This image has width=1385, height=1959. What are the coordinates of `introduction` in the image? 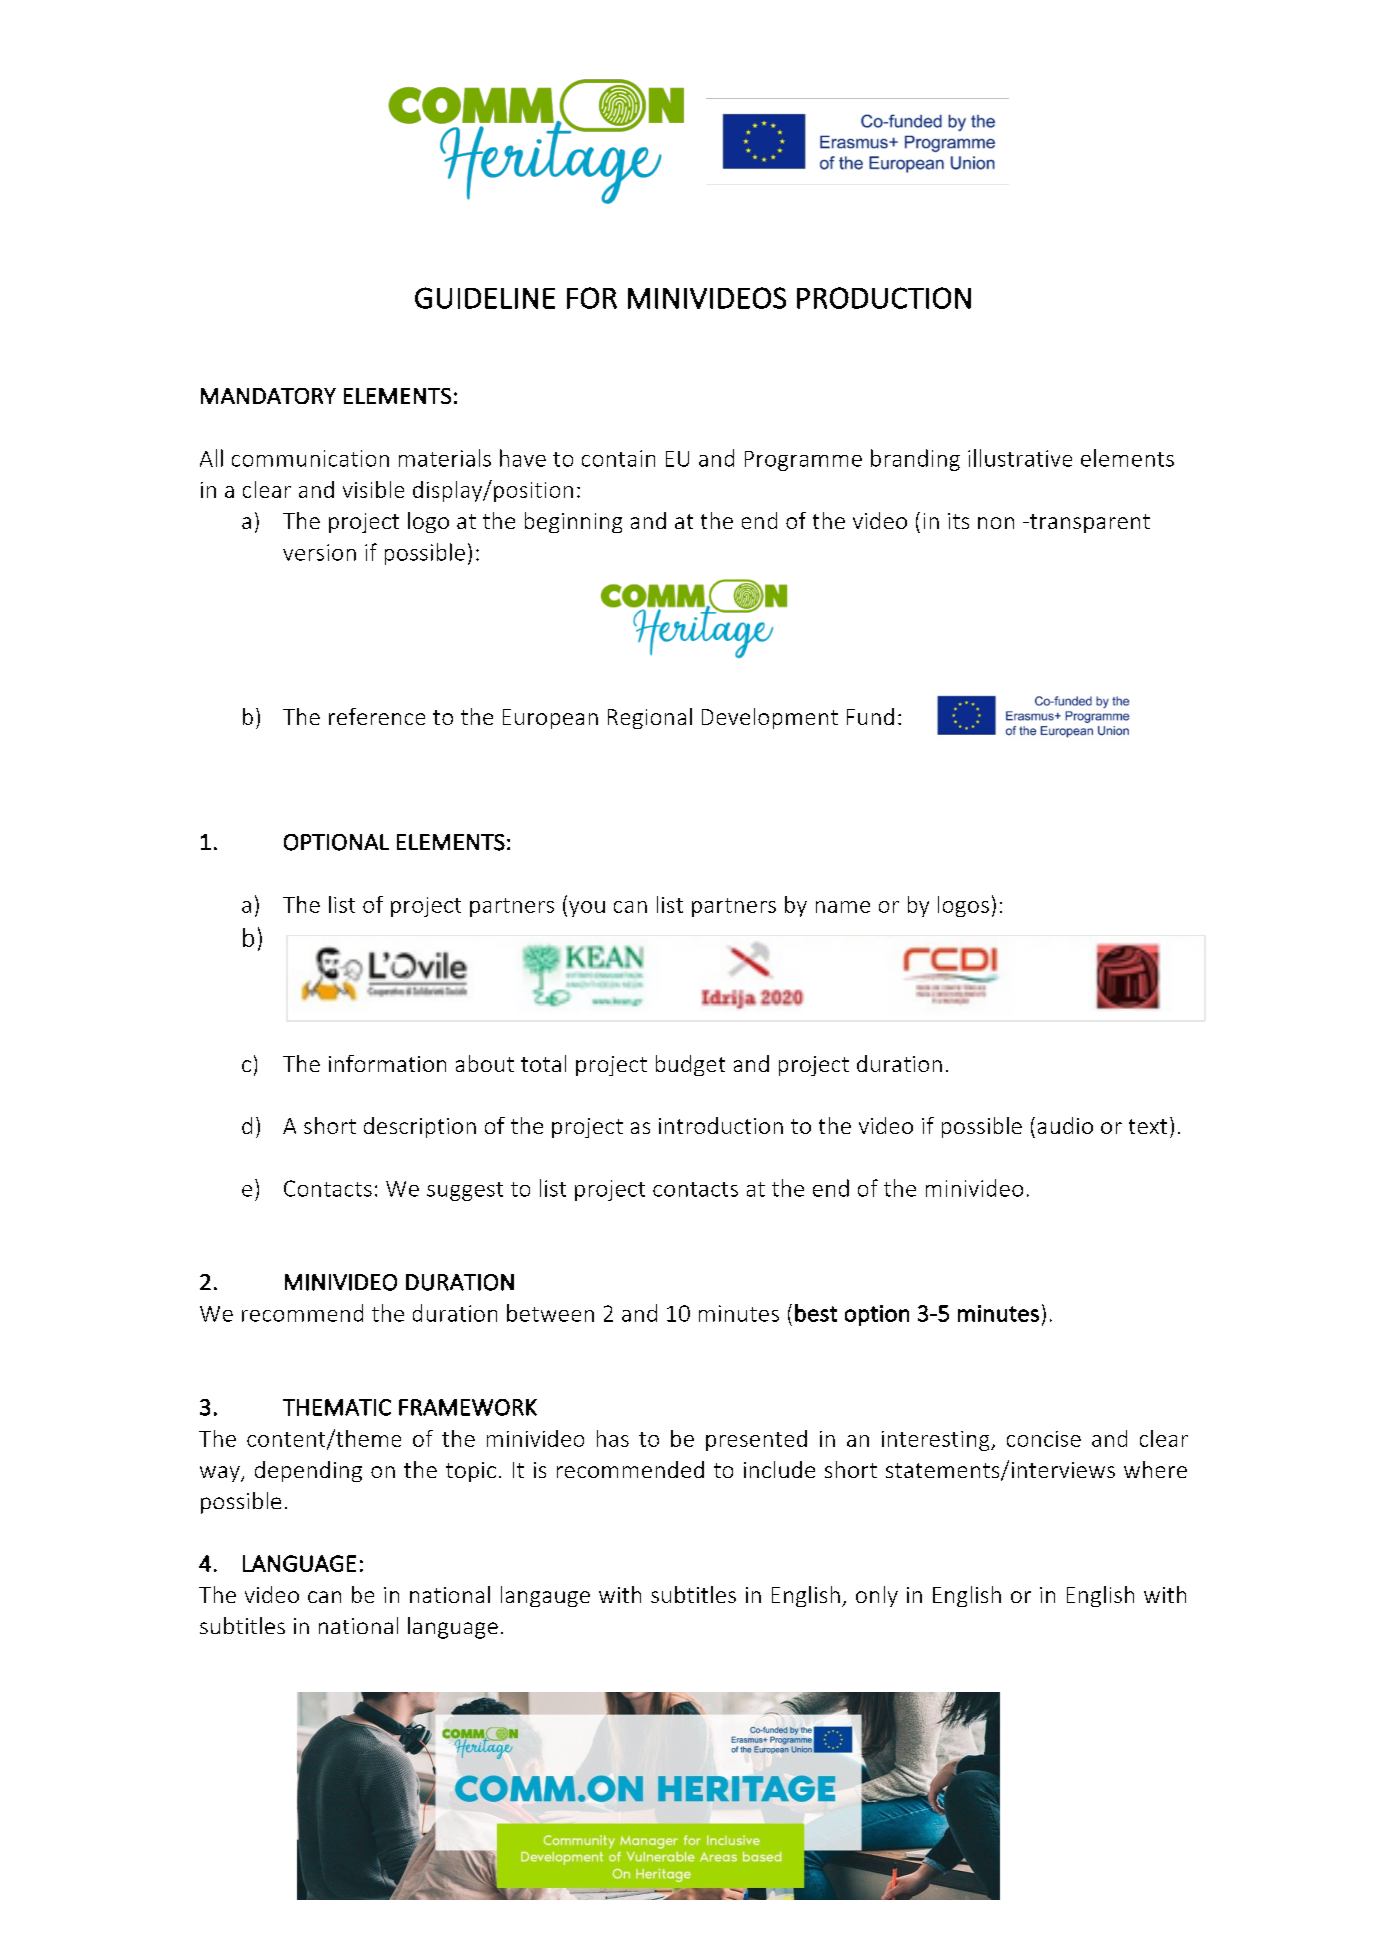 It's located at (721, 1125).
